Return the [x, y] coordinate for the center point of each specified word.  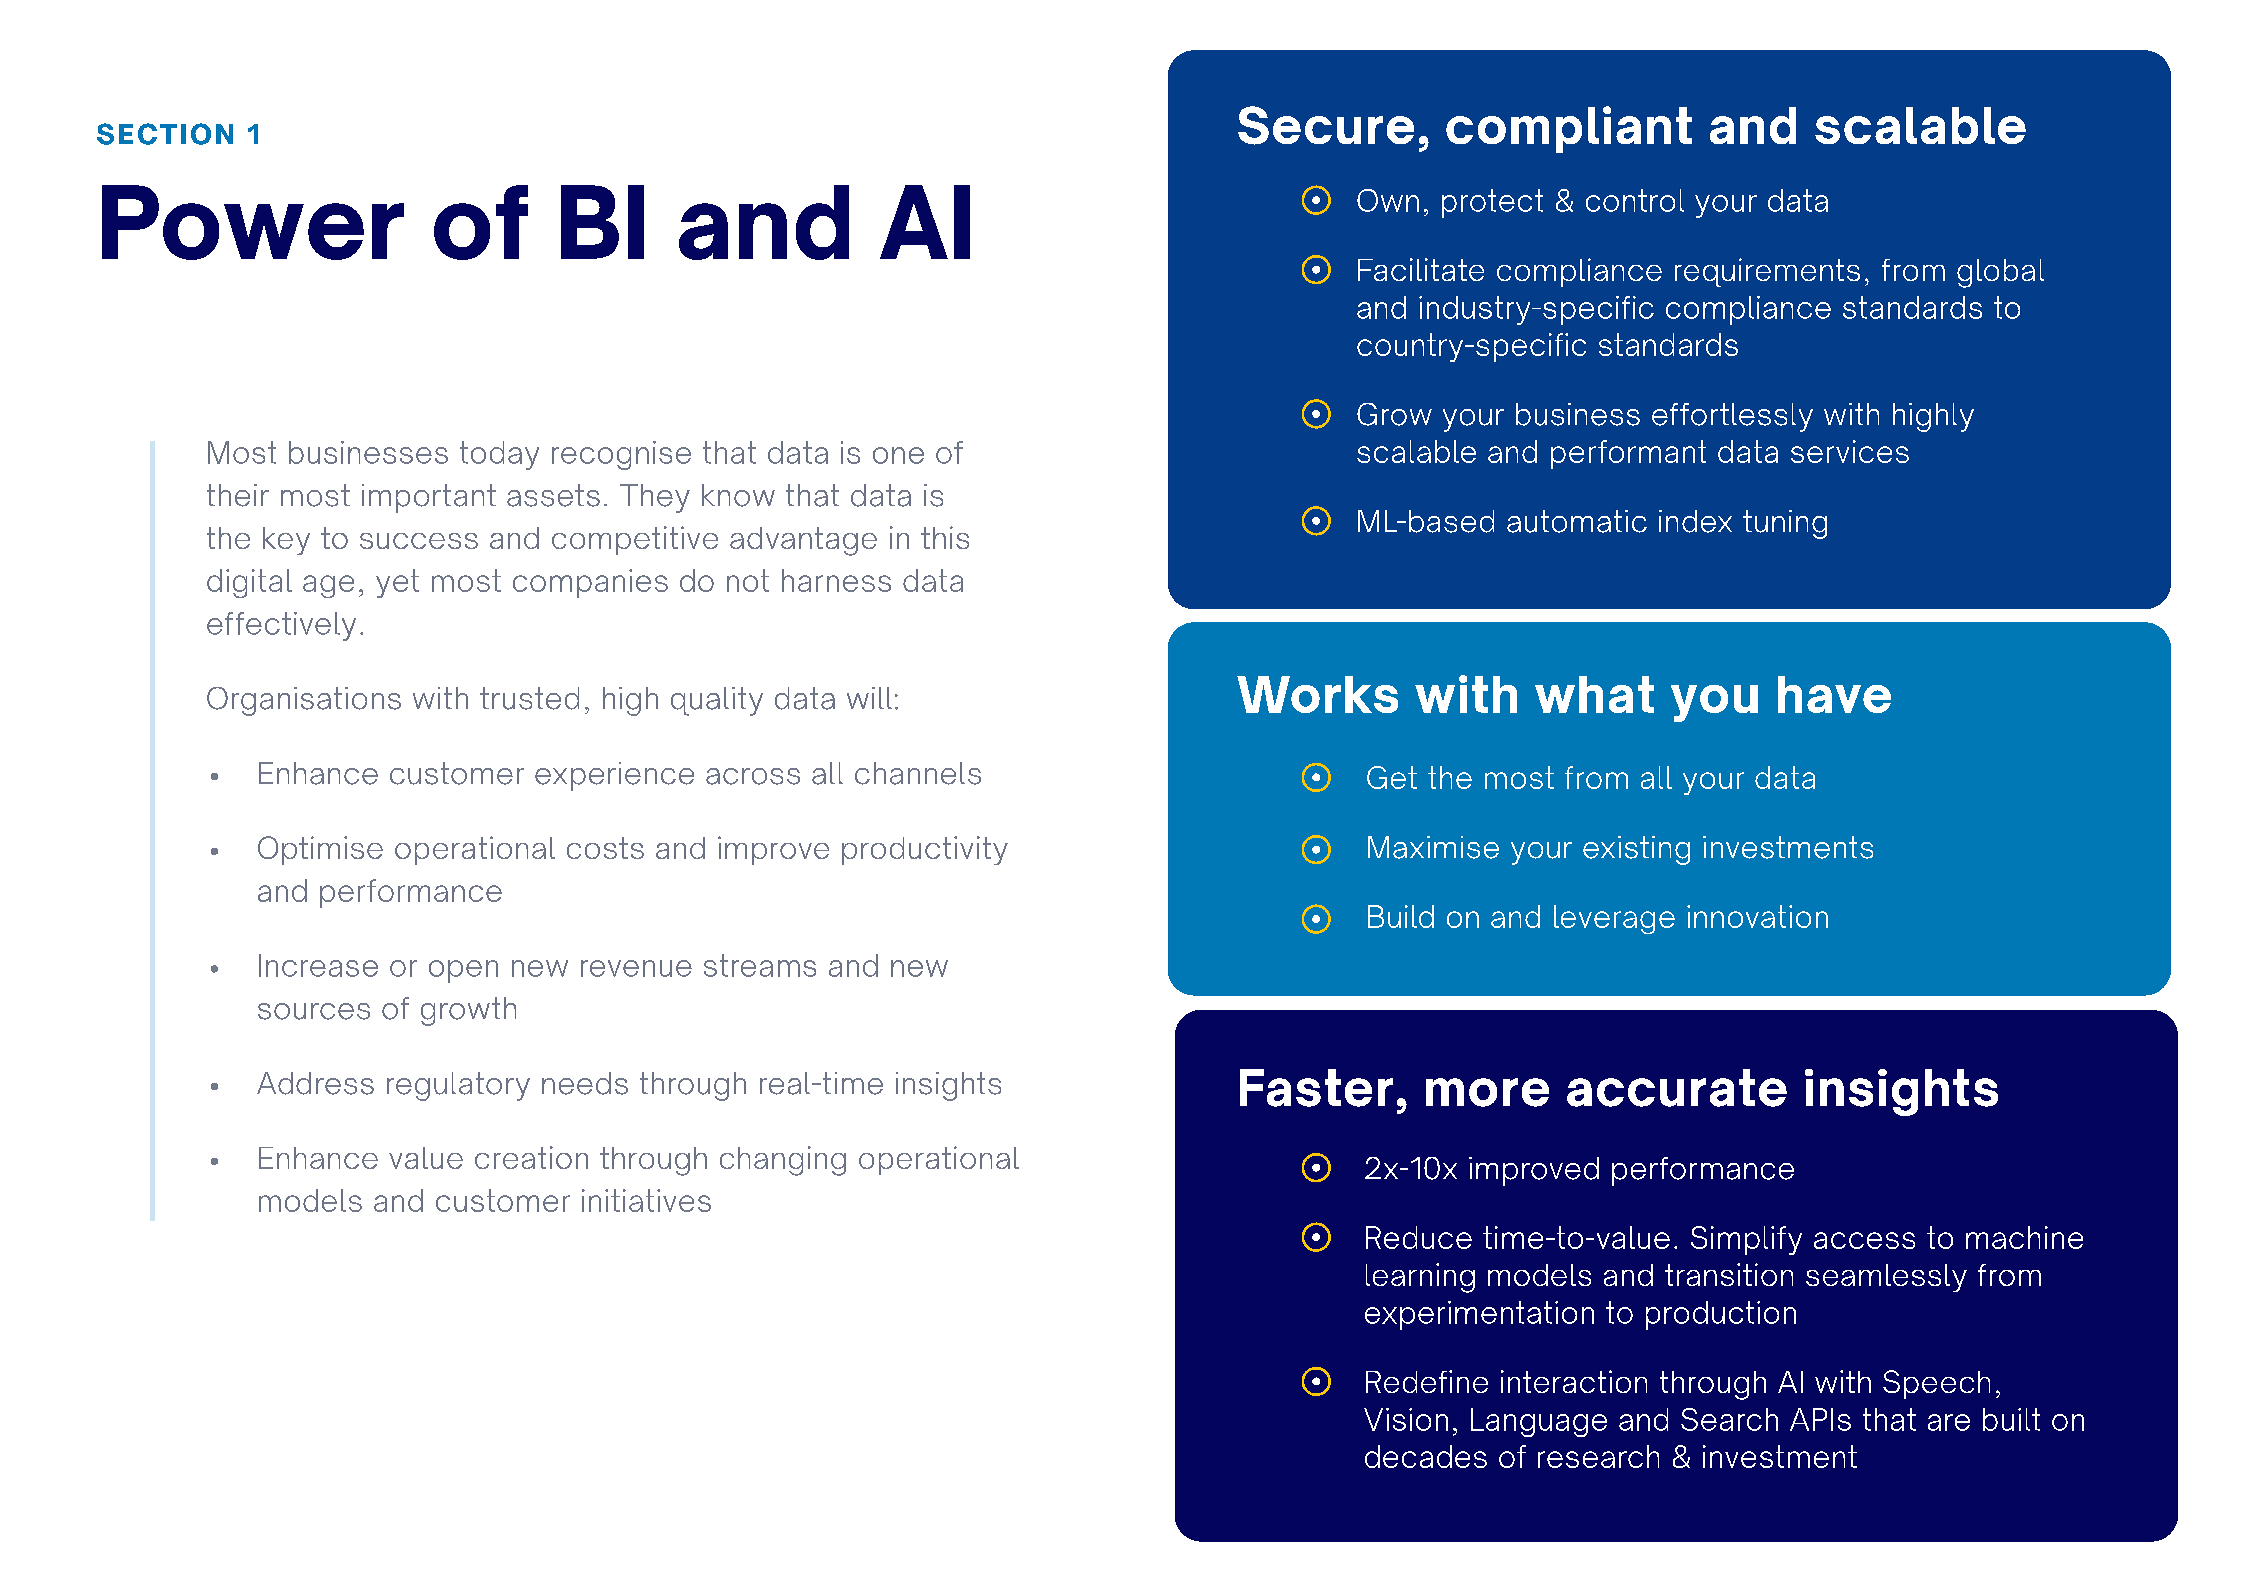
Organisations [304, 701]
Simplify [1746, 1240]
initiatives [646, 1200]
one [898, 455]
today [499, 455]
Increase [318, 965]
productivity [925, 850]
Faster [1316, 1088]
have [1834, 694]
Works [1317, 694]
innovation [1757, 916]
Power [253, 222]
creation [531, 1157]
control [1635, 200]
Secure [1326, 125]
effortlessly [1732, 417]
